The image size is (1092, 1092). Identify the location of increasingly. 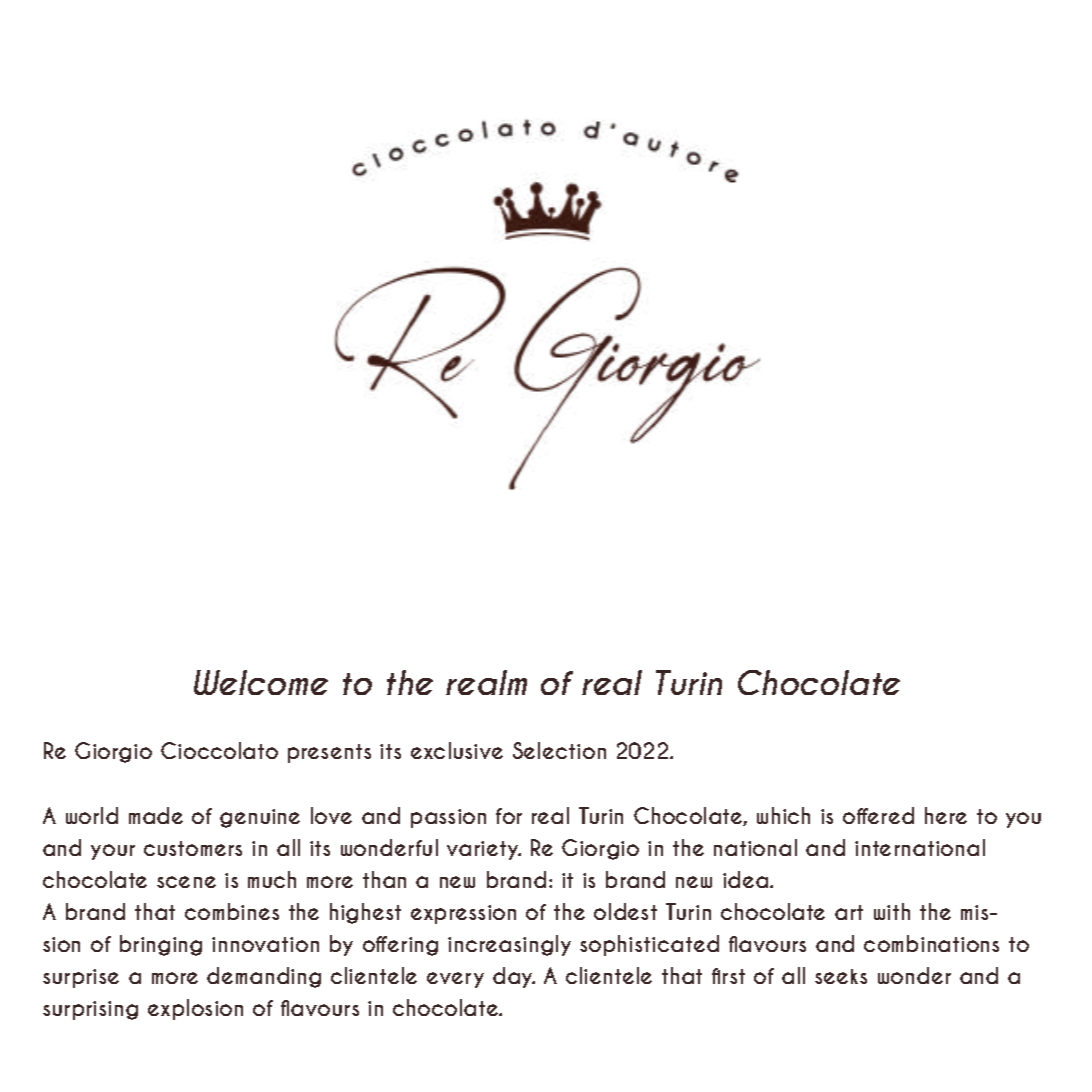
(509, 945).
